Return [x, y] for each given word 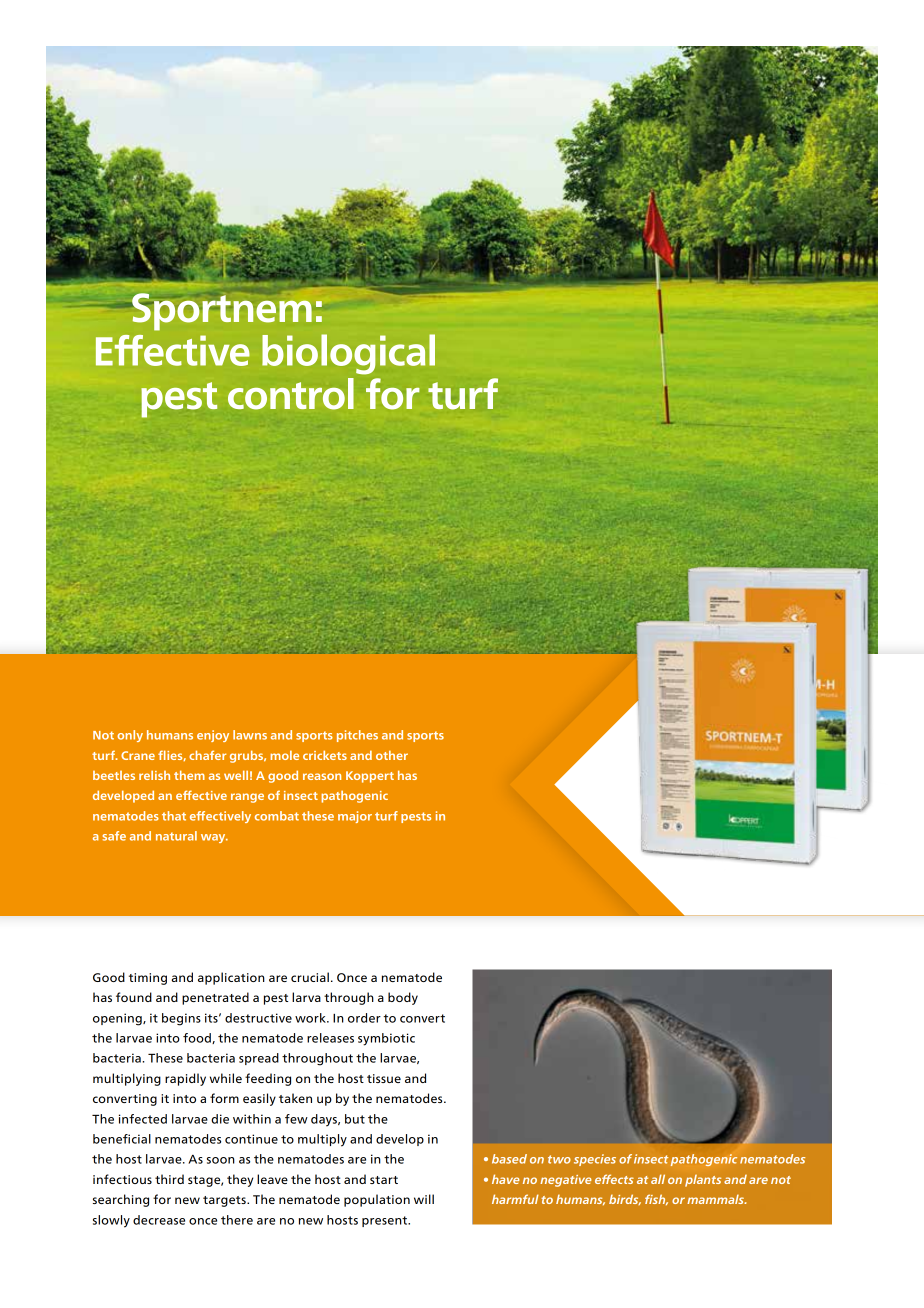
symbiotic [386, 1039]
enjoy [213, 736]
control [291, 394]
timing [148, 979]
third [169, 1179]
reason [322, 776]
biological [348, 354]
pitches [357, 736]
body [403, 998]
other [392, 755]
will [424, 1199]
